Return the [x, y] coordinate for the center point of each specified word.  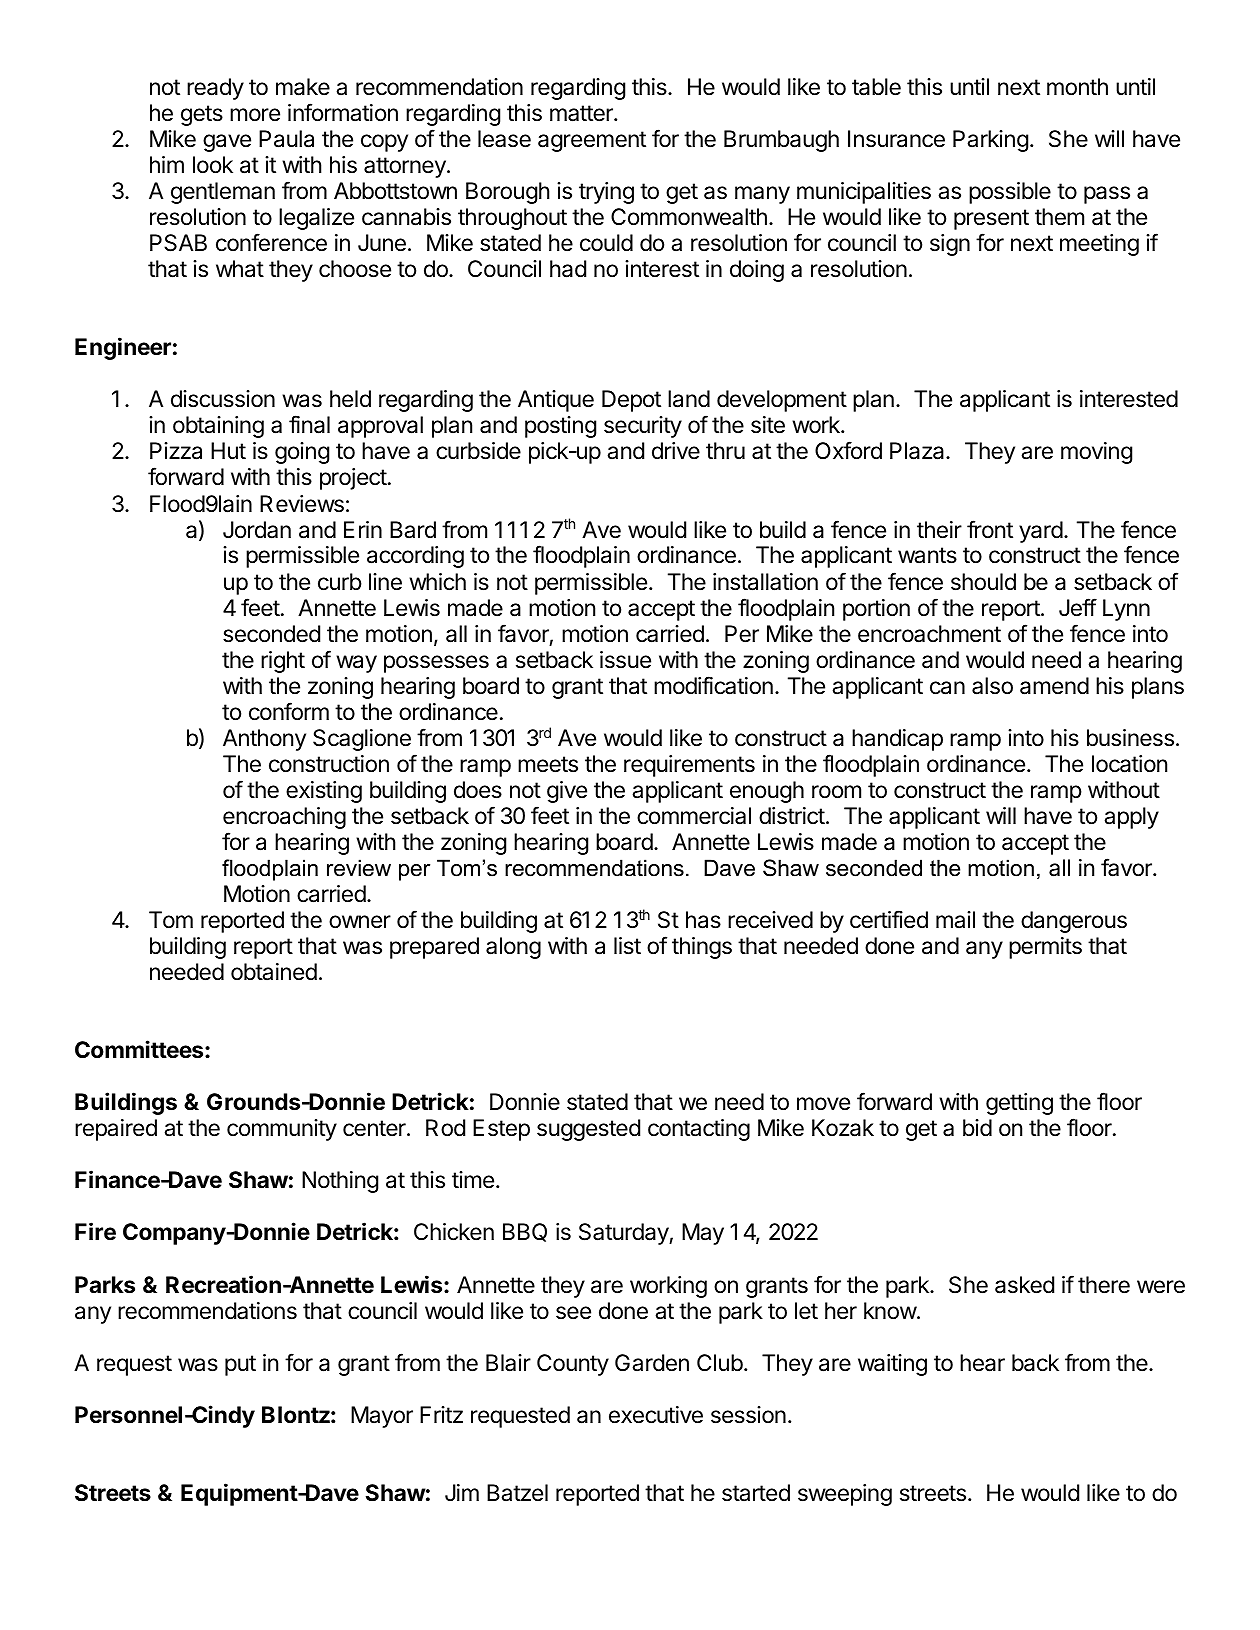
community [282, 1130]
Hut [228, 450]
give [567, 792]
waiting [892, 1365]
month [1077, 87]
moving [1096, 453]
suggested [588, 1130]
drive [676, 451]
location [1129, 764]
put [240, 1365]
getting [1019, 1104]
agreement [592, 141]
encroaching [284, 818]
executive [656, 1415]
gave [227, 143]
